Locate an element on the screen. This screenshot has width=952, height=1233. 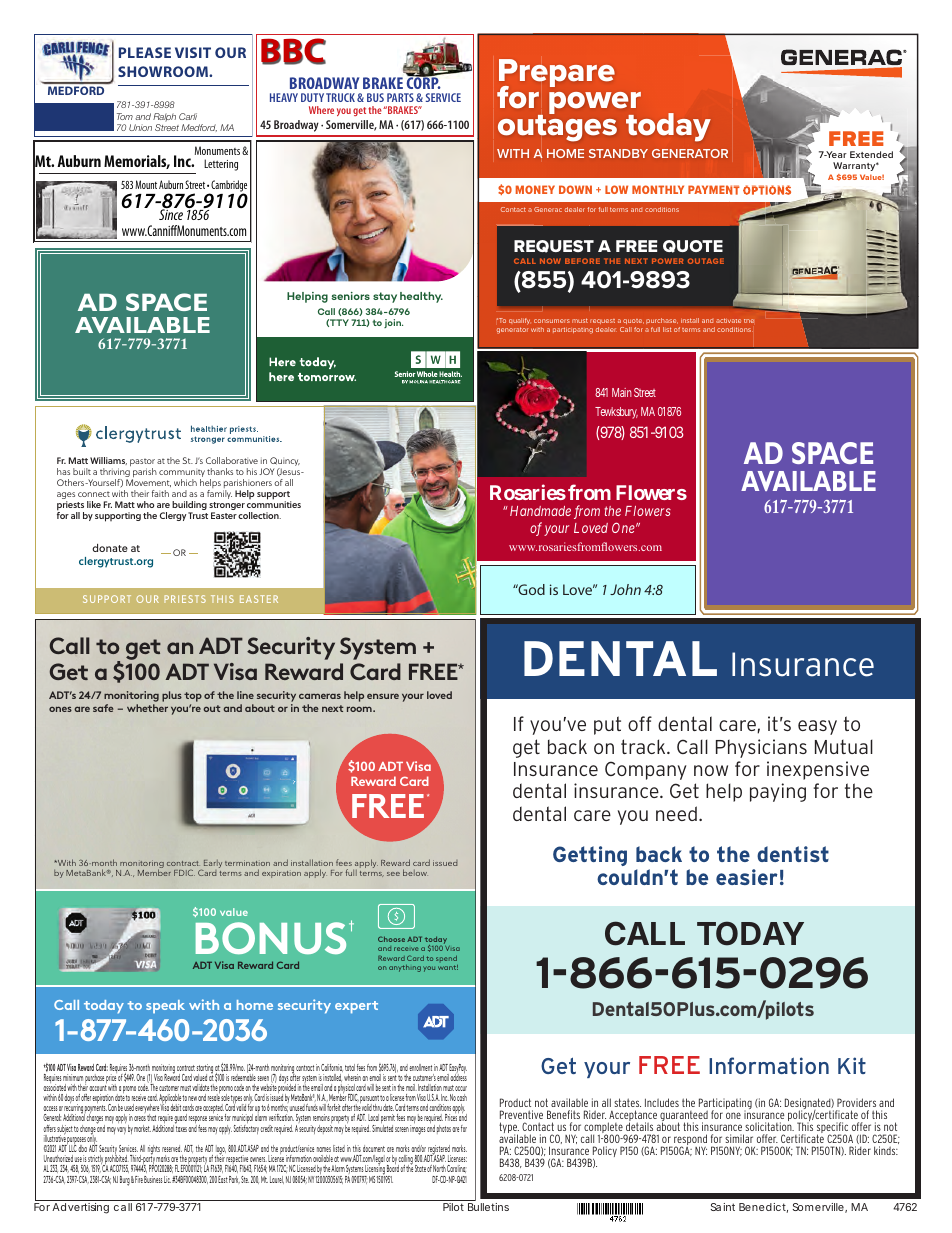
Ralph is located at coordinates (164, 117).
